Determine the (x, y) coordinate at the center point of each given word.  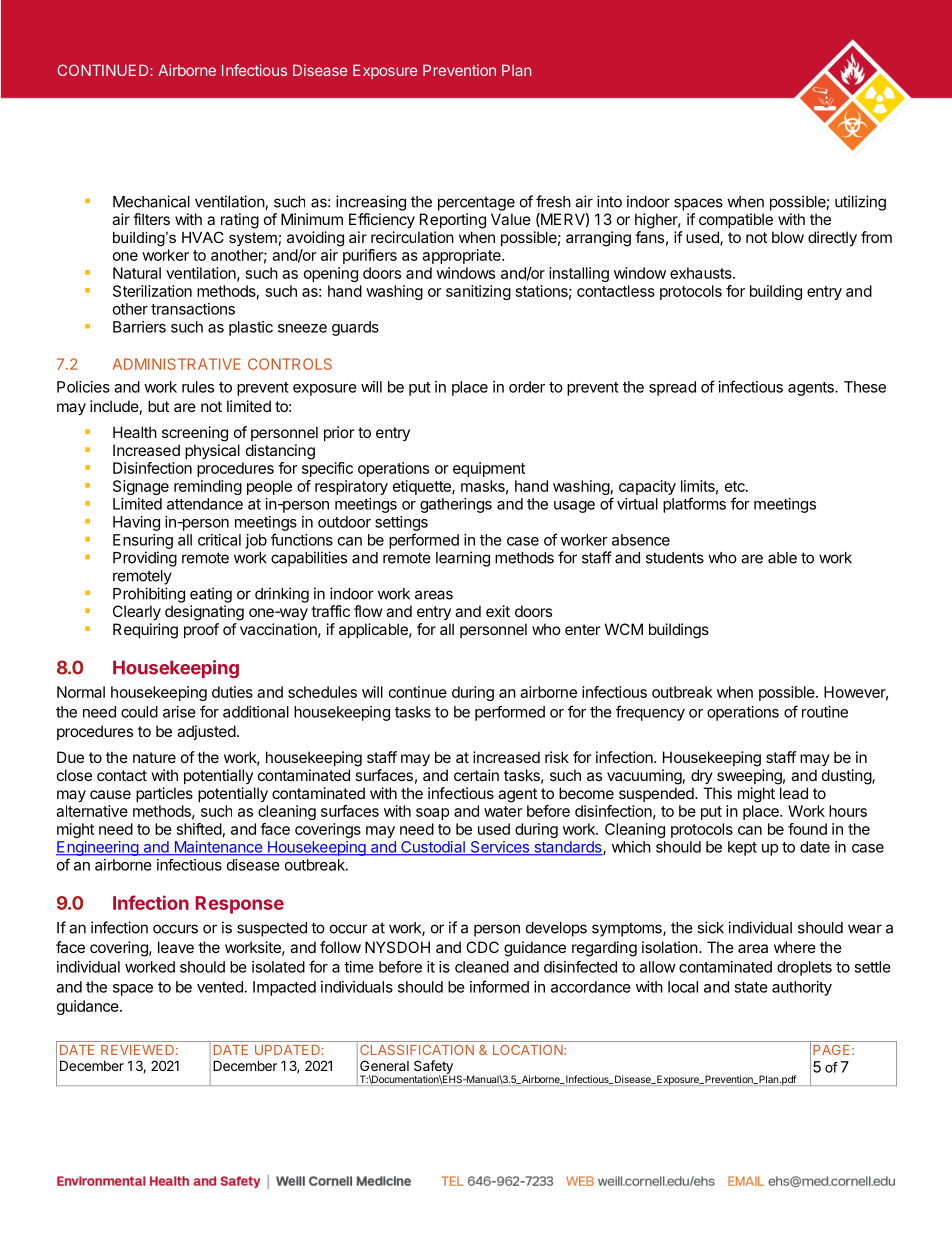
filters (151, 219)
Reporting (453, 221)
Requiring (145, 631)
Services (499, 848)
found (807, 829)
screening (195, 434)
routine (825, 712)
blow (788, 237)
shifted (199, 829)
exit (498, 611)
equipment (489, 469)
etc (736, 486)
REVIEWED (137, 1050)
